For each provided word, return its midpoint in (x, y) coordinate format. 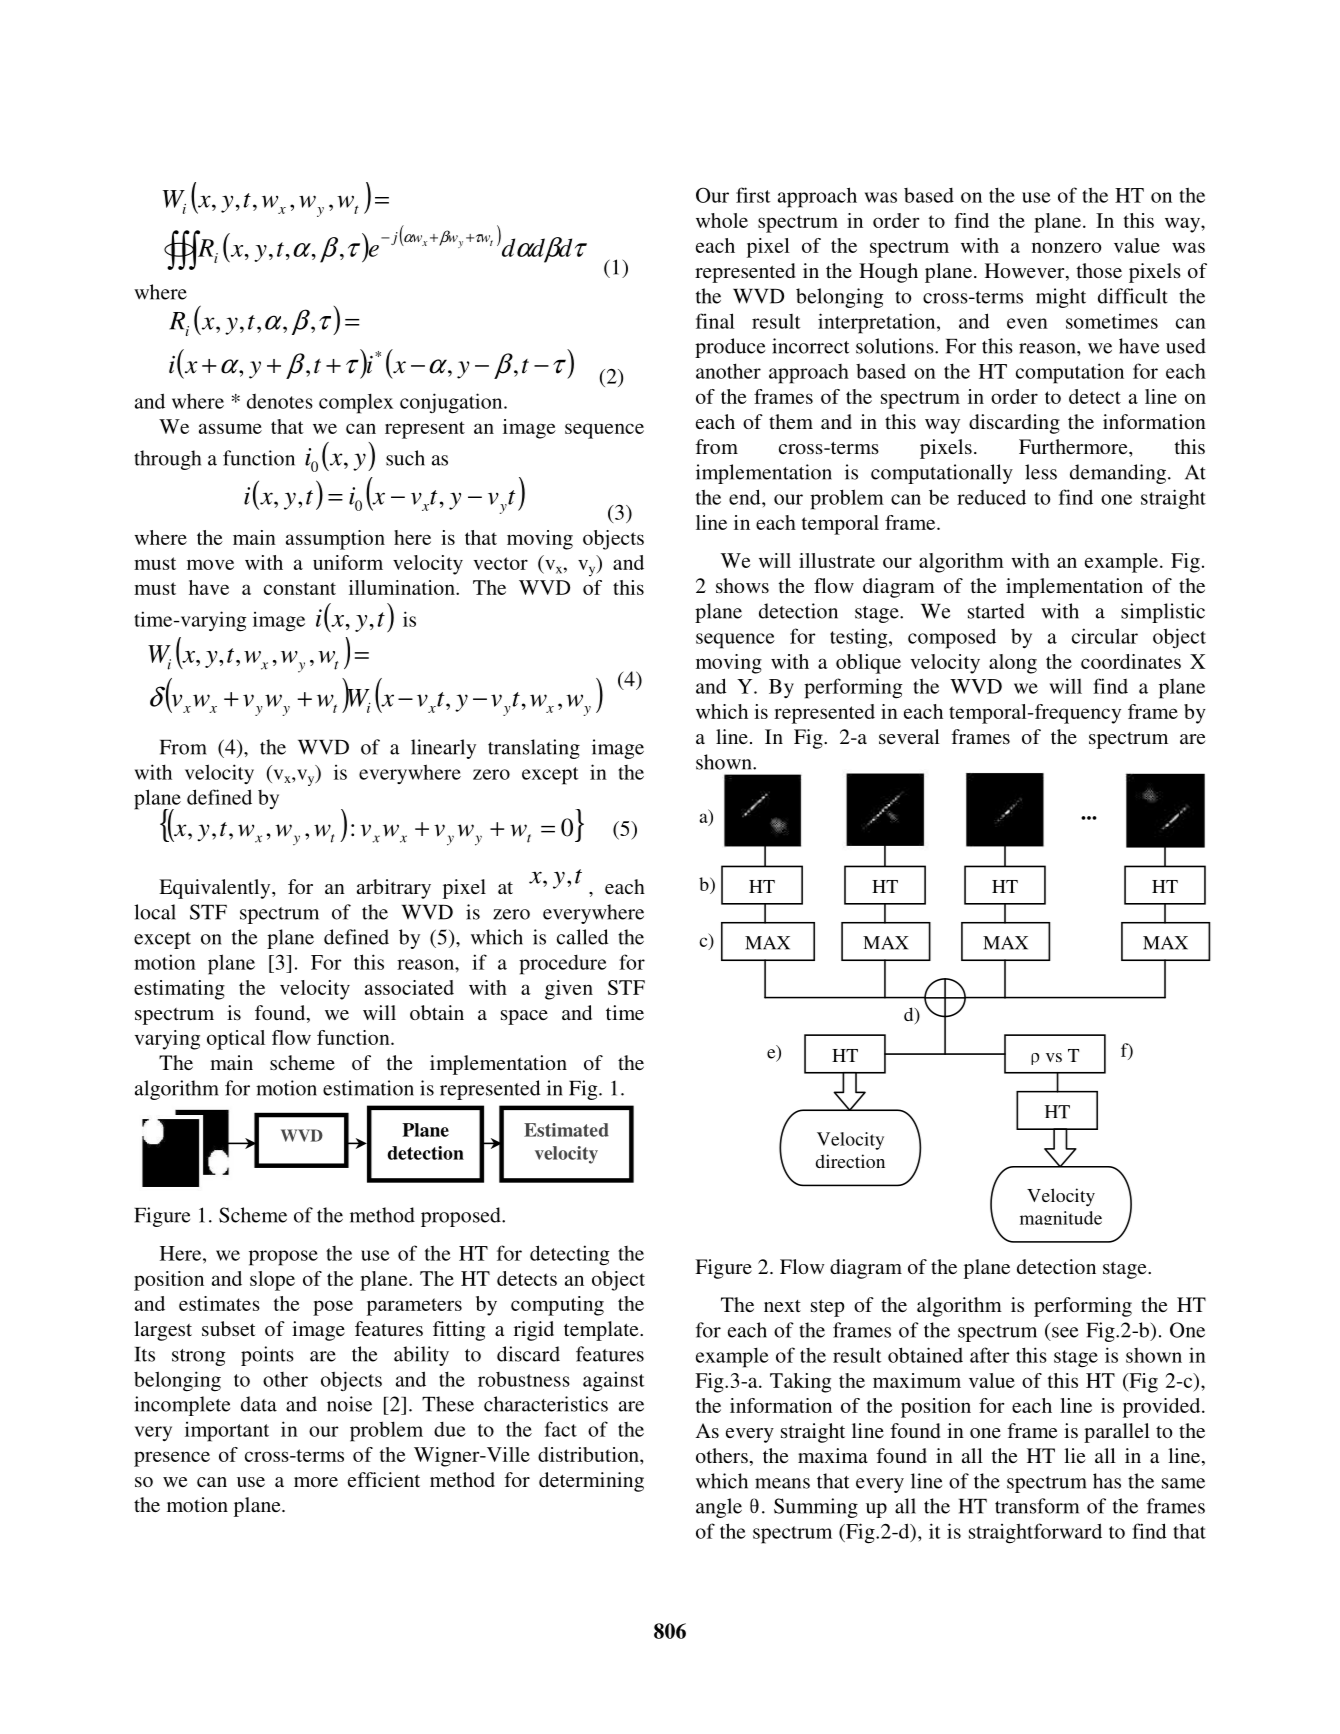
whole (722, 220)
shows (742, 585)
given (569, 990)
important (227, 1431)
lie (1075, 1455)
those (1099, 270)
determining (591, 1482)
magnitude (1061, 1218)
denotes (280, 401)
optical (236, 1040)
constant (300, 588)
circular (1105, 636)
